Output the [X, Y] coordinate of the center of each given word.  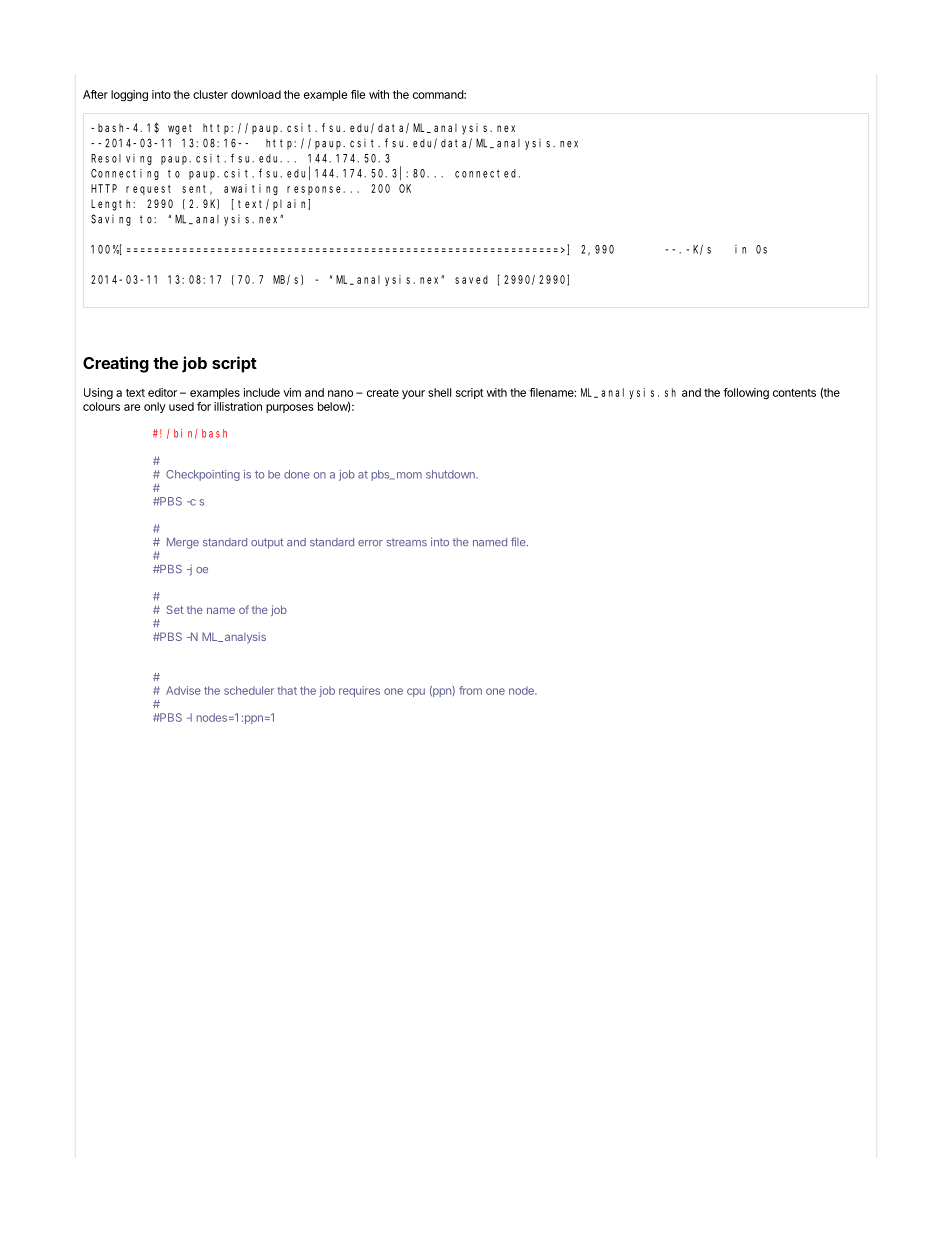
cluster [210, 94]
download [256, 94]
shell [439, 392]
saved [471, 279]
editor [162, 392]
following [746, 394]
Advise [183, 690]
